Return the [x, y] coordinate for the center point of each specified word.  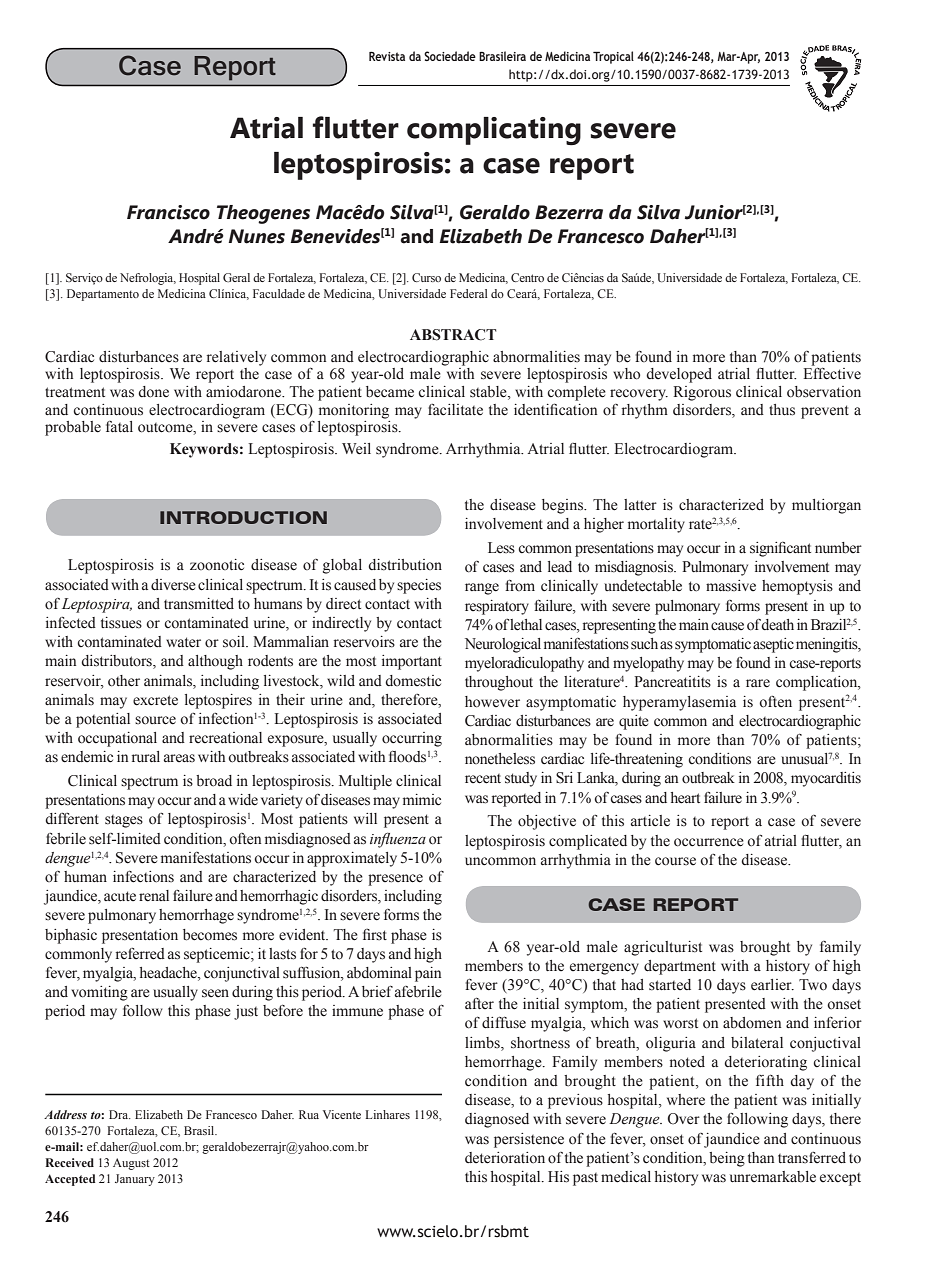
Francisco [168, 212]
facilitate [455, 409]
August [131, 1164]
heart [685, 798]
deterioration [505, 1158]
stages [124, 821]
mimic [422, 799]
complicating [494, 131]
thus [782, 410]
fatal [119, 426]
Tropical [613, 57]
